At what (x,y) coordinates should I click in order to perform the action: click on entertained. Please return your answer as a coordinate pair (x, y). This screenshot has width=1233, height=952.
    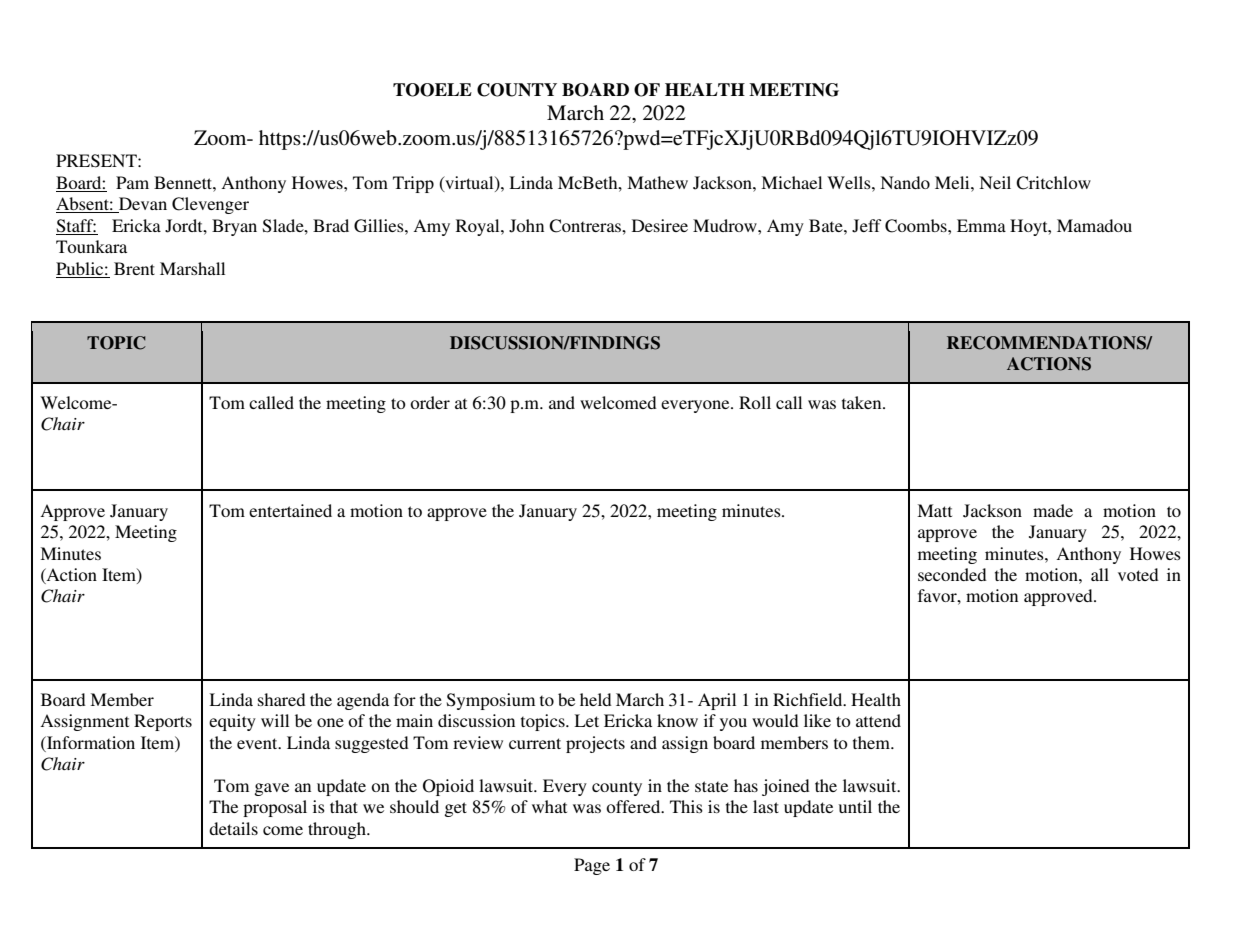
    Looking at the image, I should click on (290, 510).
